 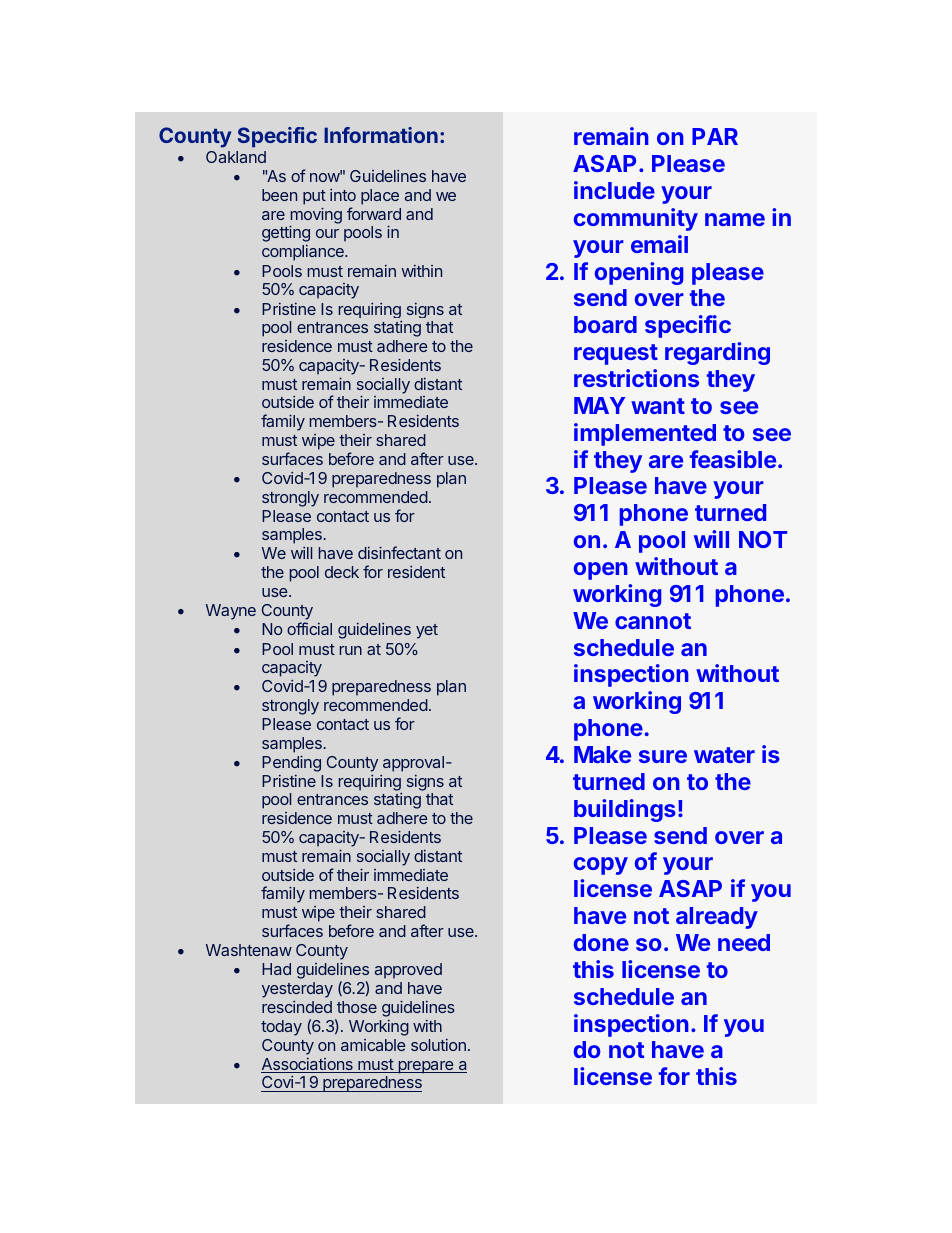 I want to click on today, so click(x=281, y=1028).
